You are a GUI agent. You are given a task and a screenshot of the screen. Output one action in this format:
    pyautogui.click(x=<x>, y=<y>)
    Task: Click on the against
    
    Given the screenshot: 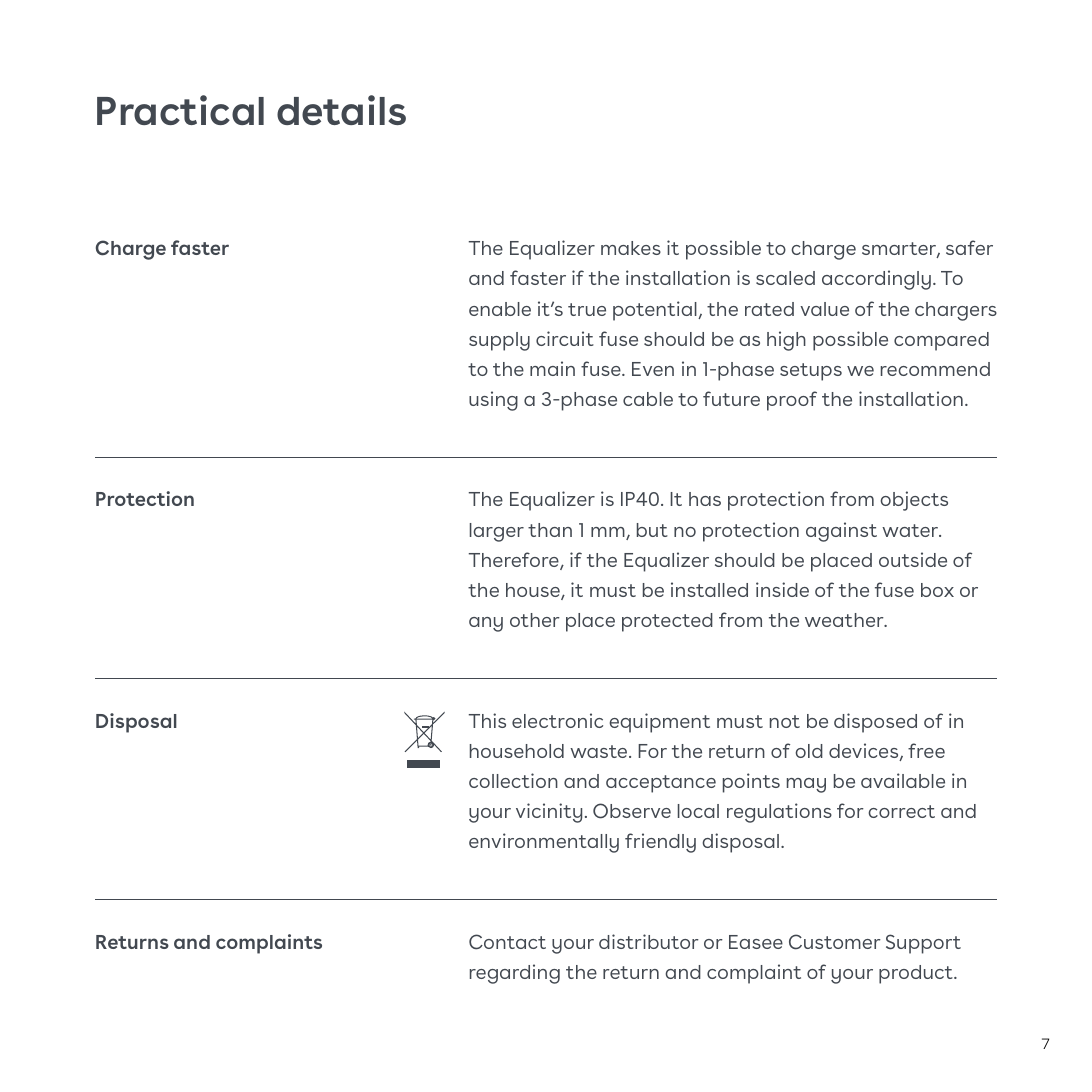 What is the action you would take?
    pyautogui.click(x=841, y=532)
